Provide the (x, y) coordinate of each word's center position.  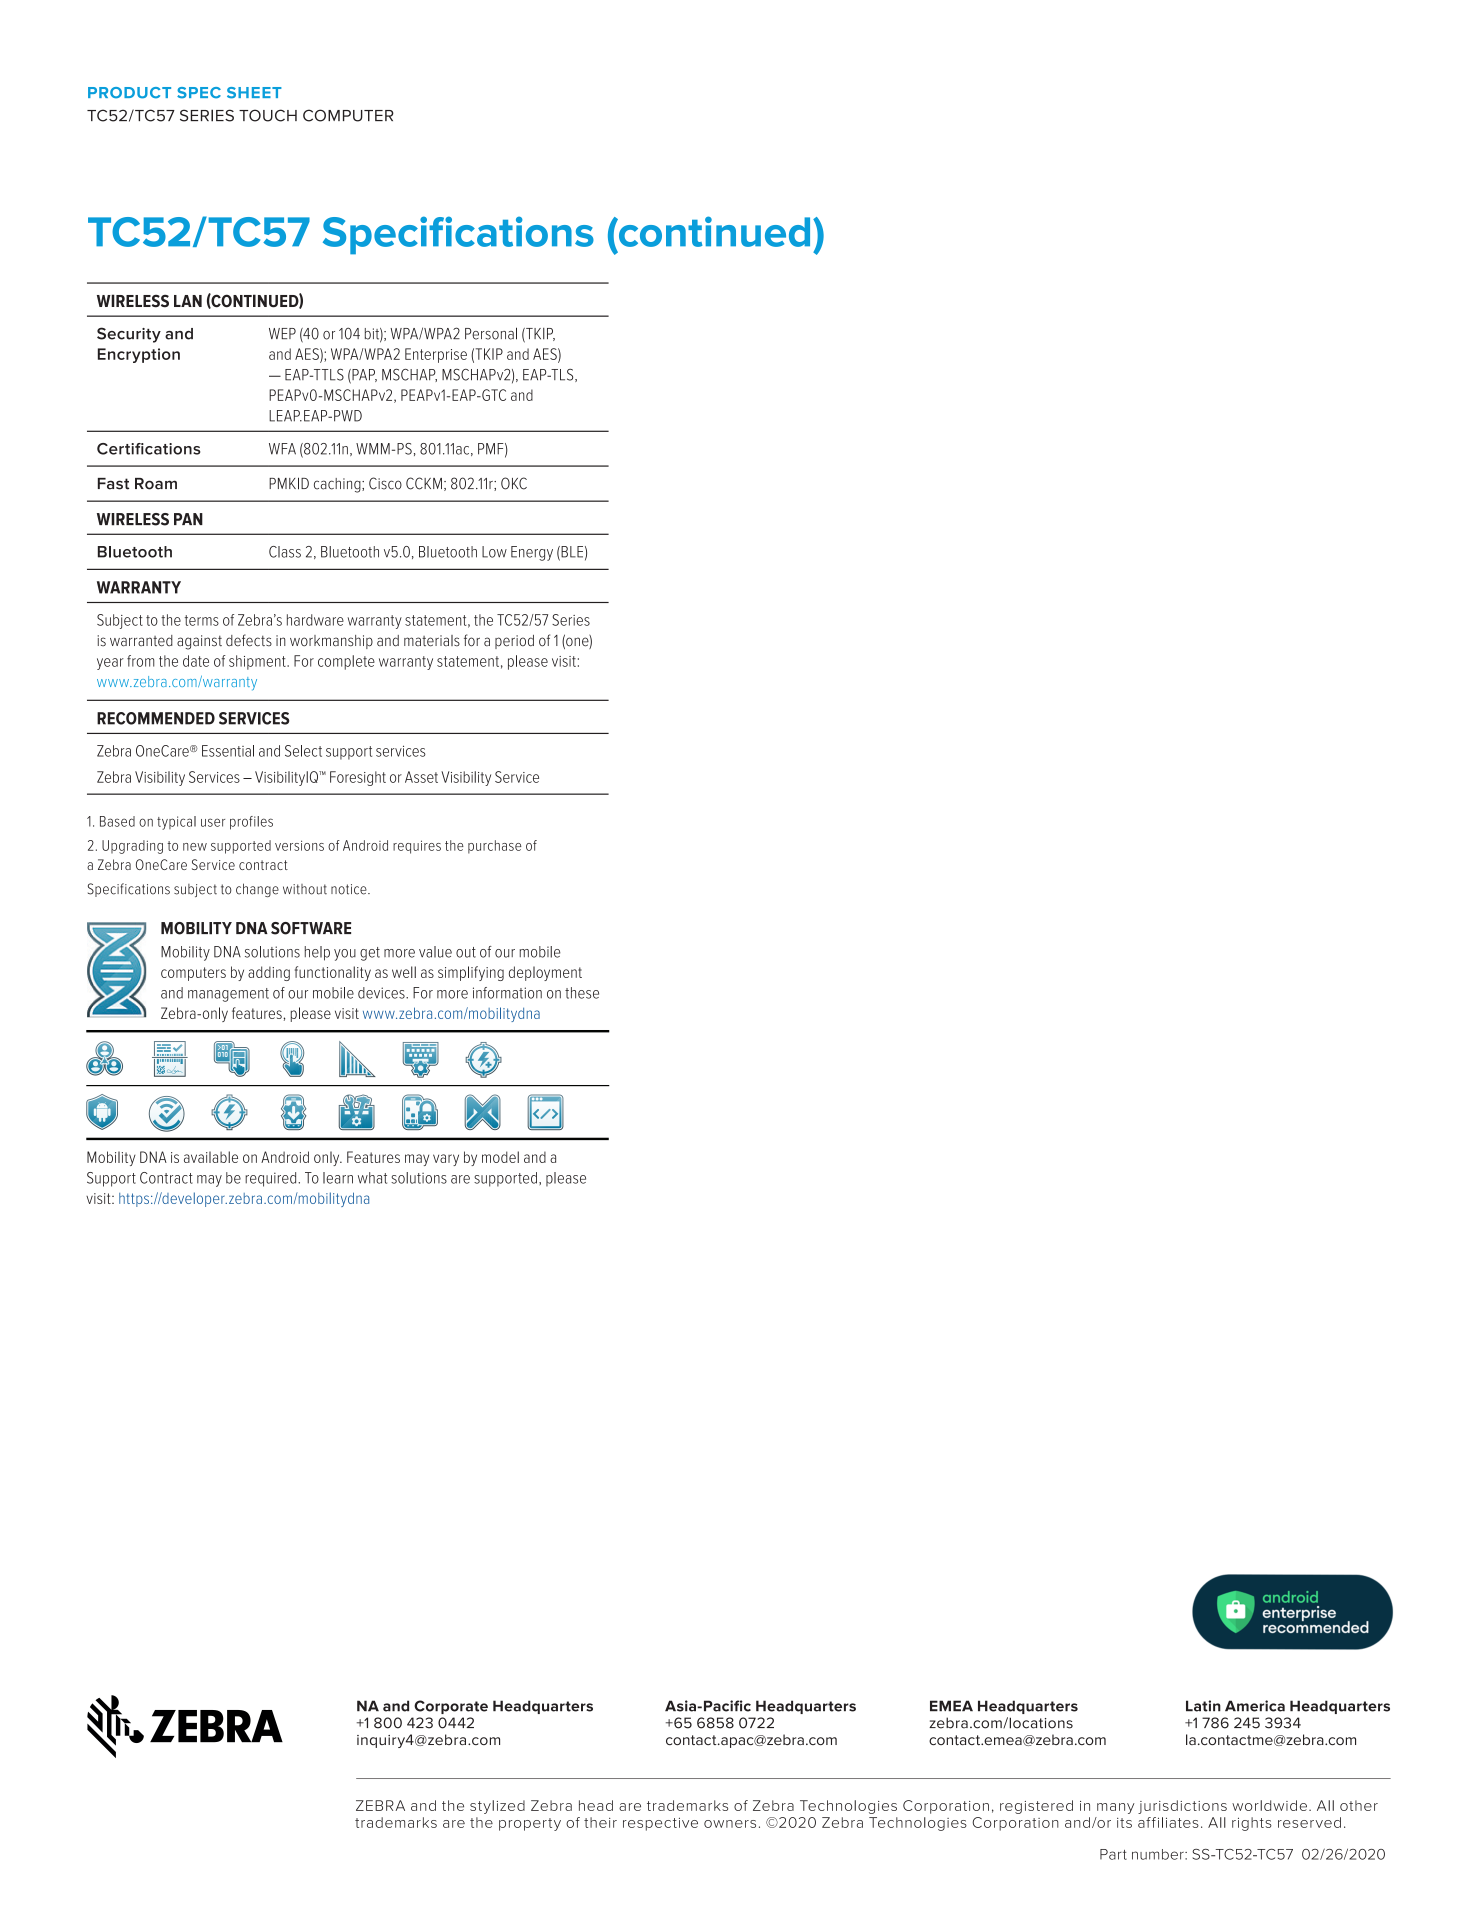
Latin (1203, 1706)
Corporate (451, 1707)
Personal (491, 333)
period (514, 642)
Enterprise (436, 355)
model (500, 1157)
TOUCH (268, 115)
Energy (532, 553)
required (272, 1179)
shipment (258, 662)
